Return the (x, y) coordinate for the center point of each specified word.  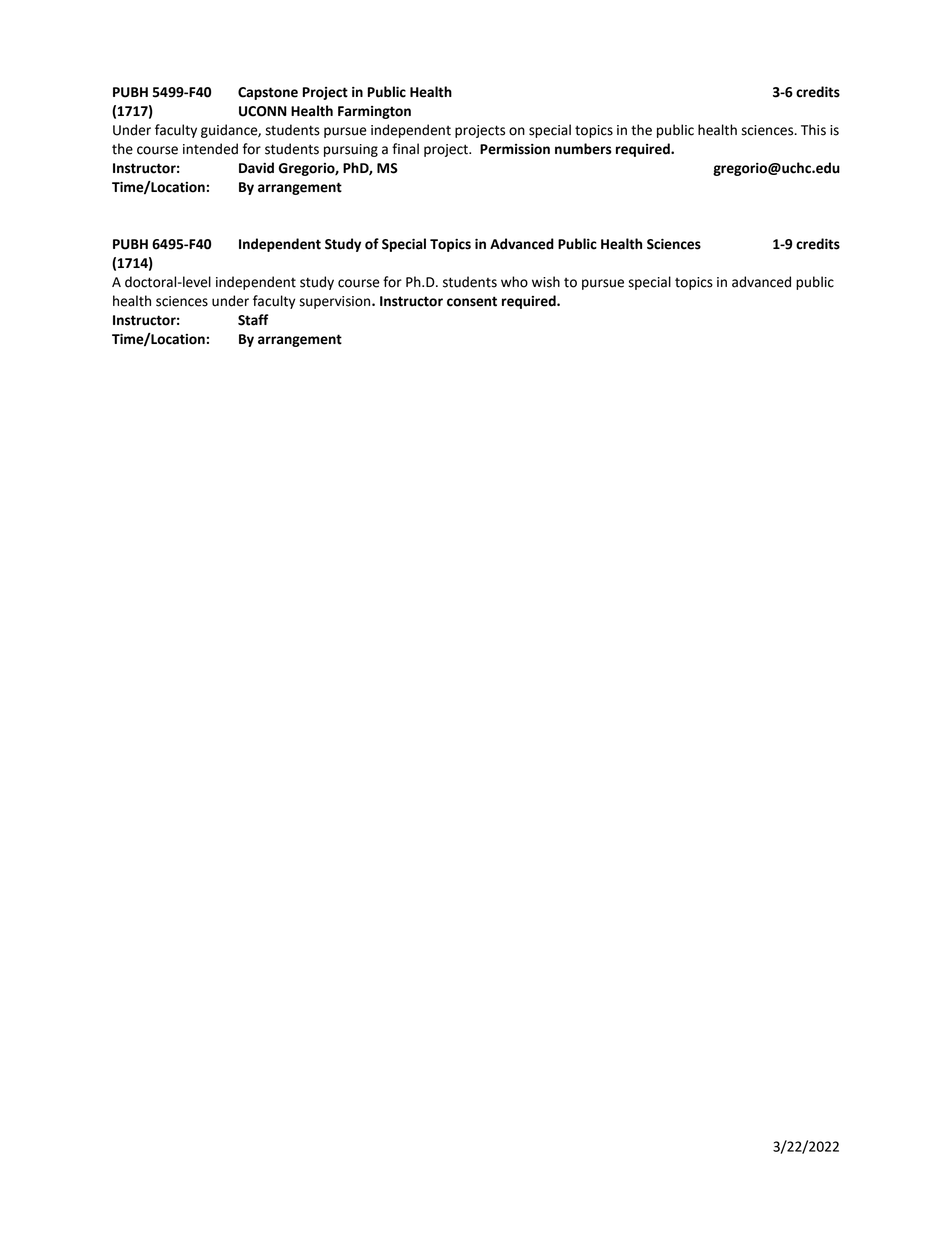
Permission (515, 149)
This (813, 130)
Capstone (268, 93)
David (256, 168)
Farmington (374, 112)
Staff (253, 320)
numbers (583, 149)
